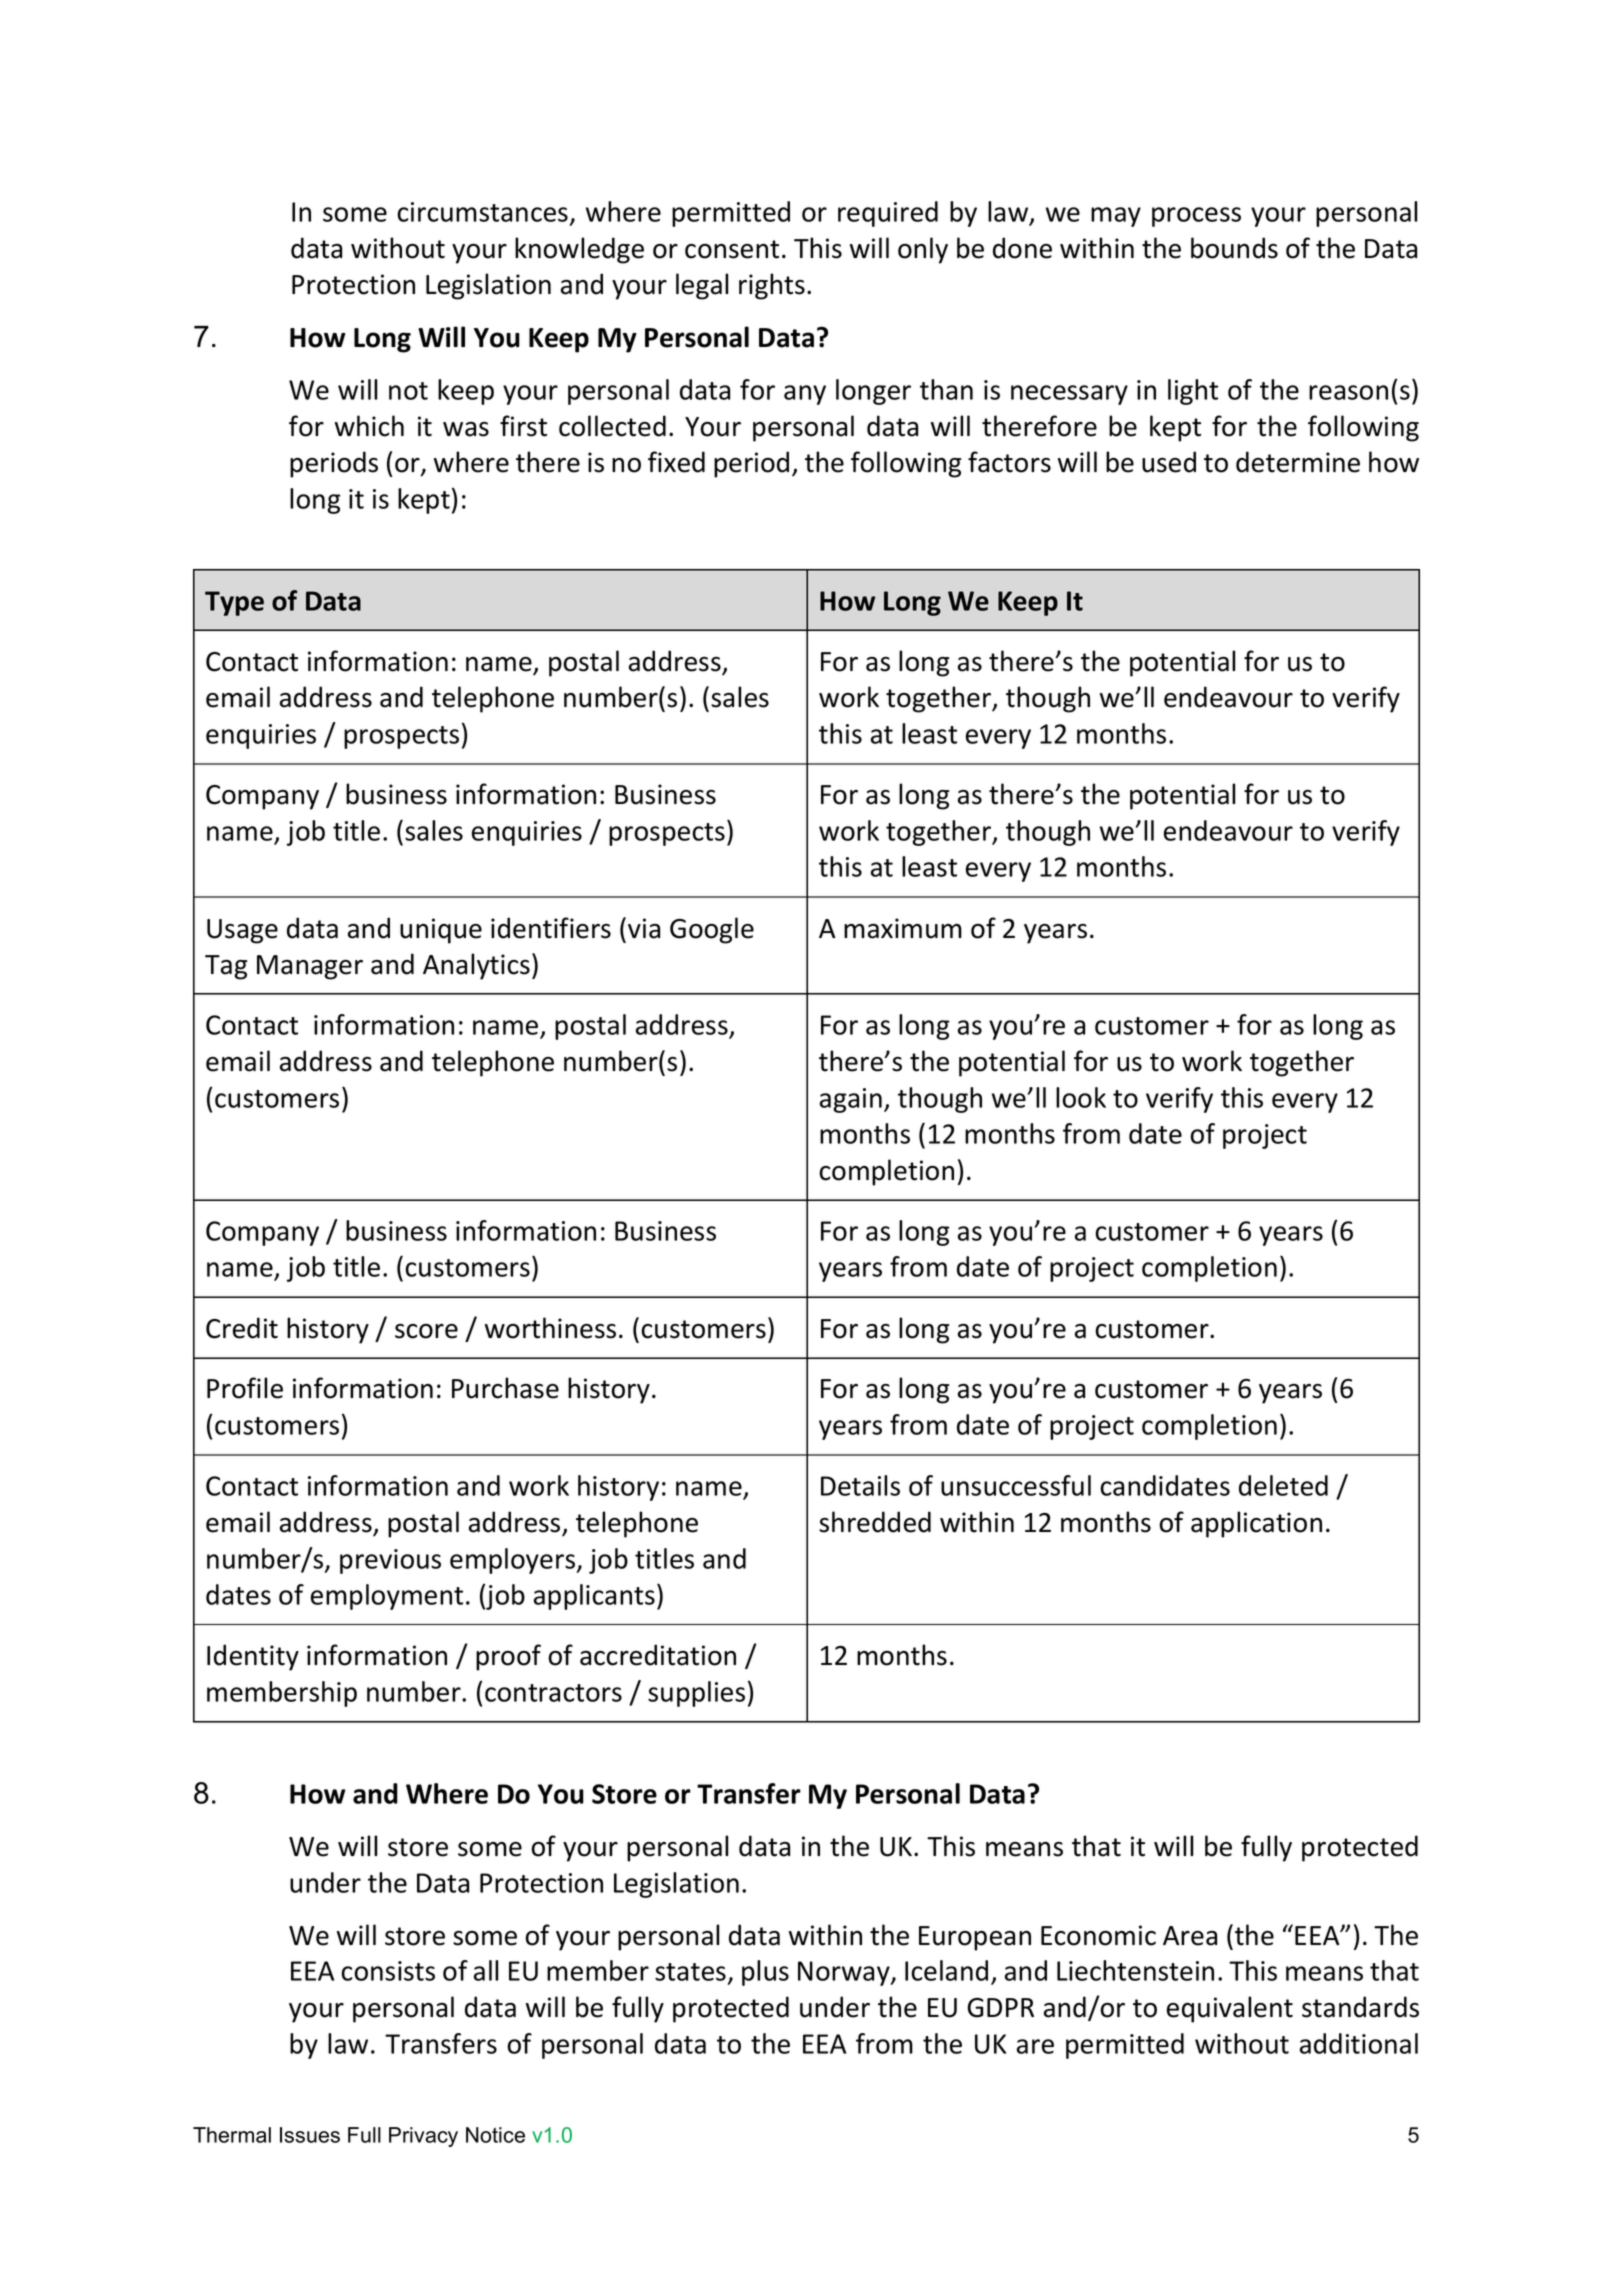  I want to click on plus, so click(765, 1973).
